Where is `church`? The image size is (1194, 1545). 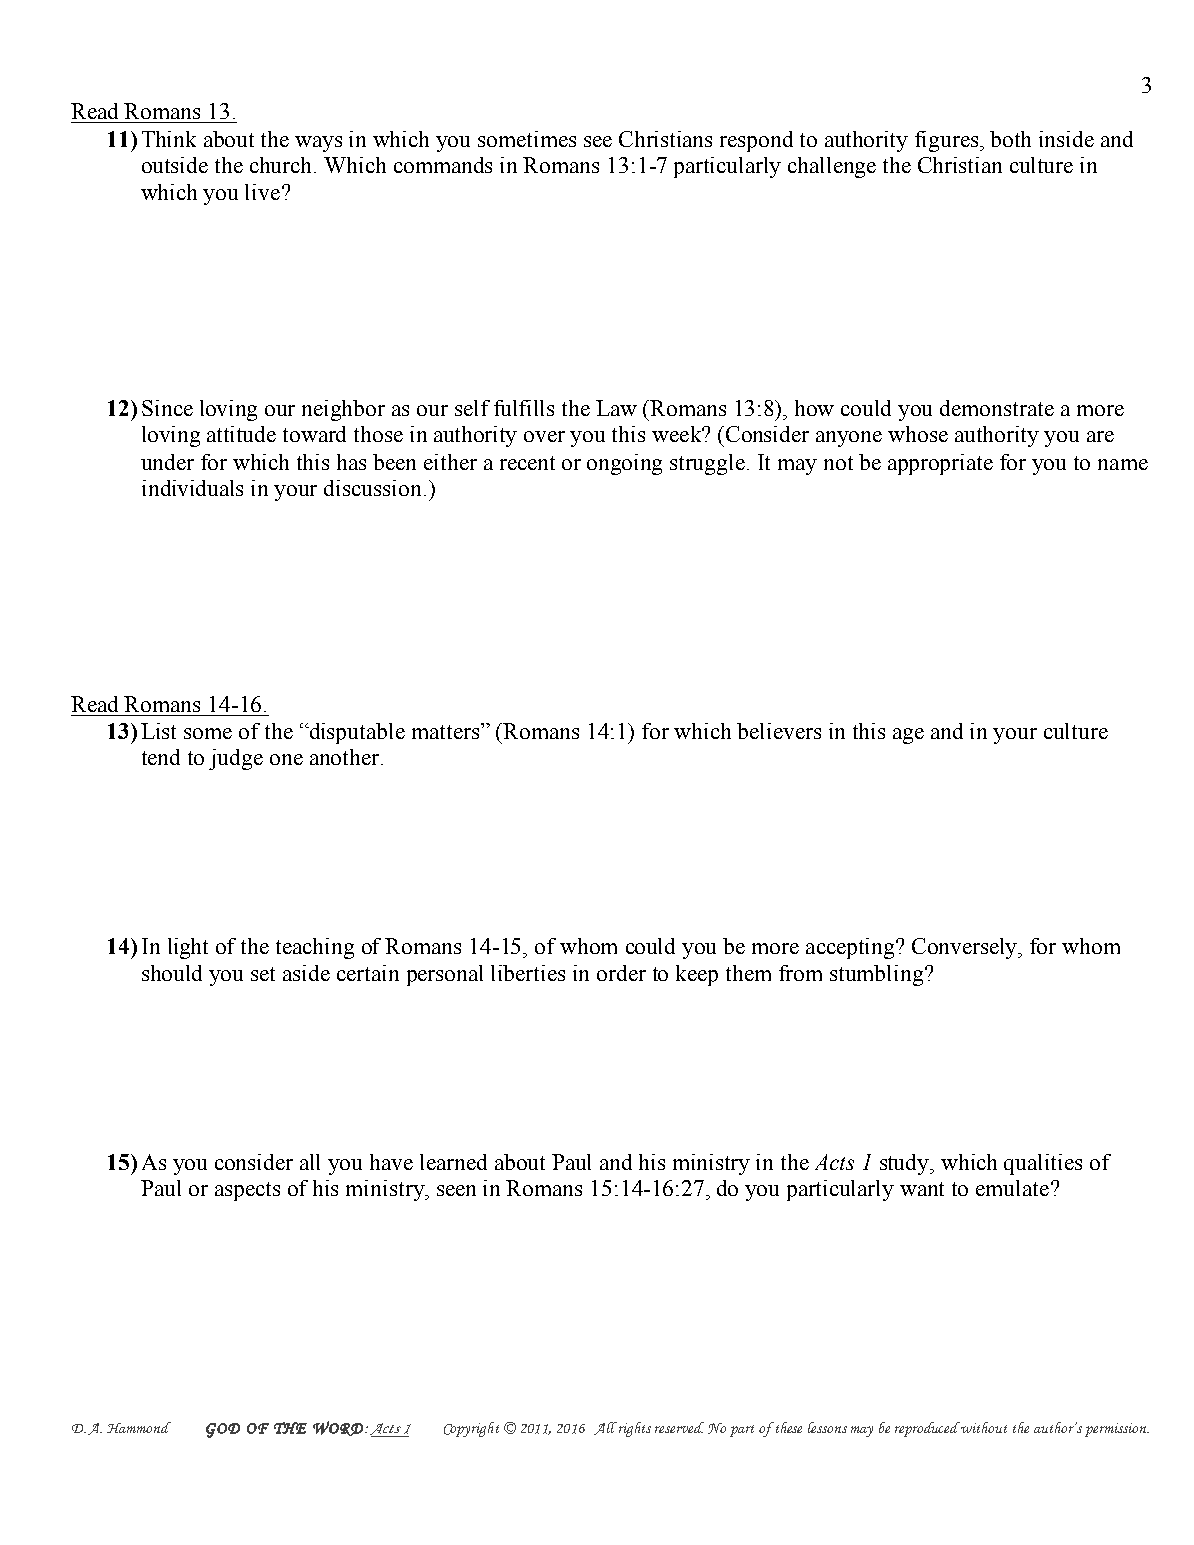 church is located at coordinates (282, 165).
